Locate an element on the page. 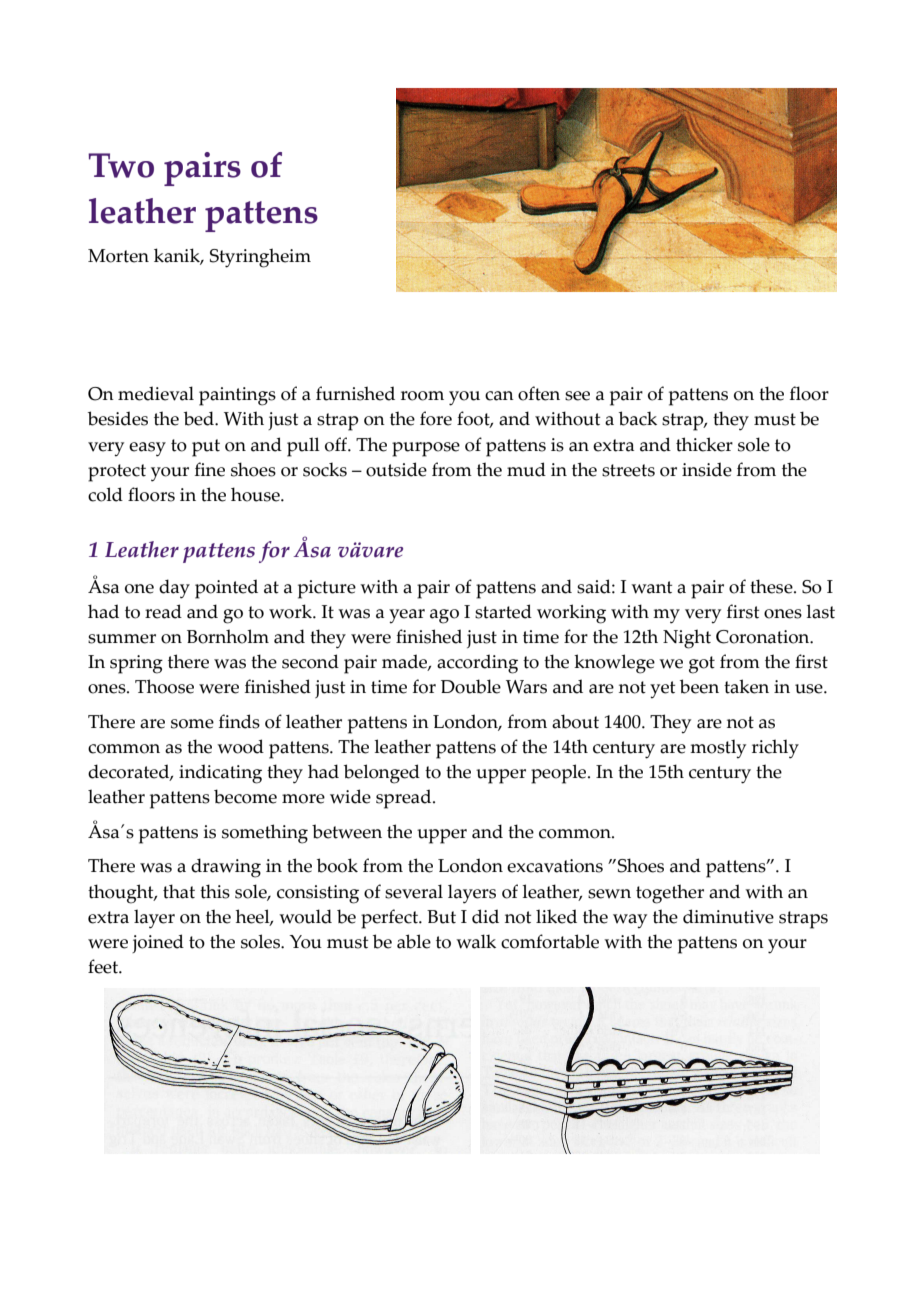 The width and height of the image is (924, 1308). mostly is located at coordinates (718, 749).
